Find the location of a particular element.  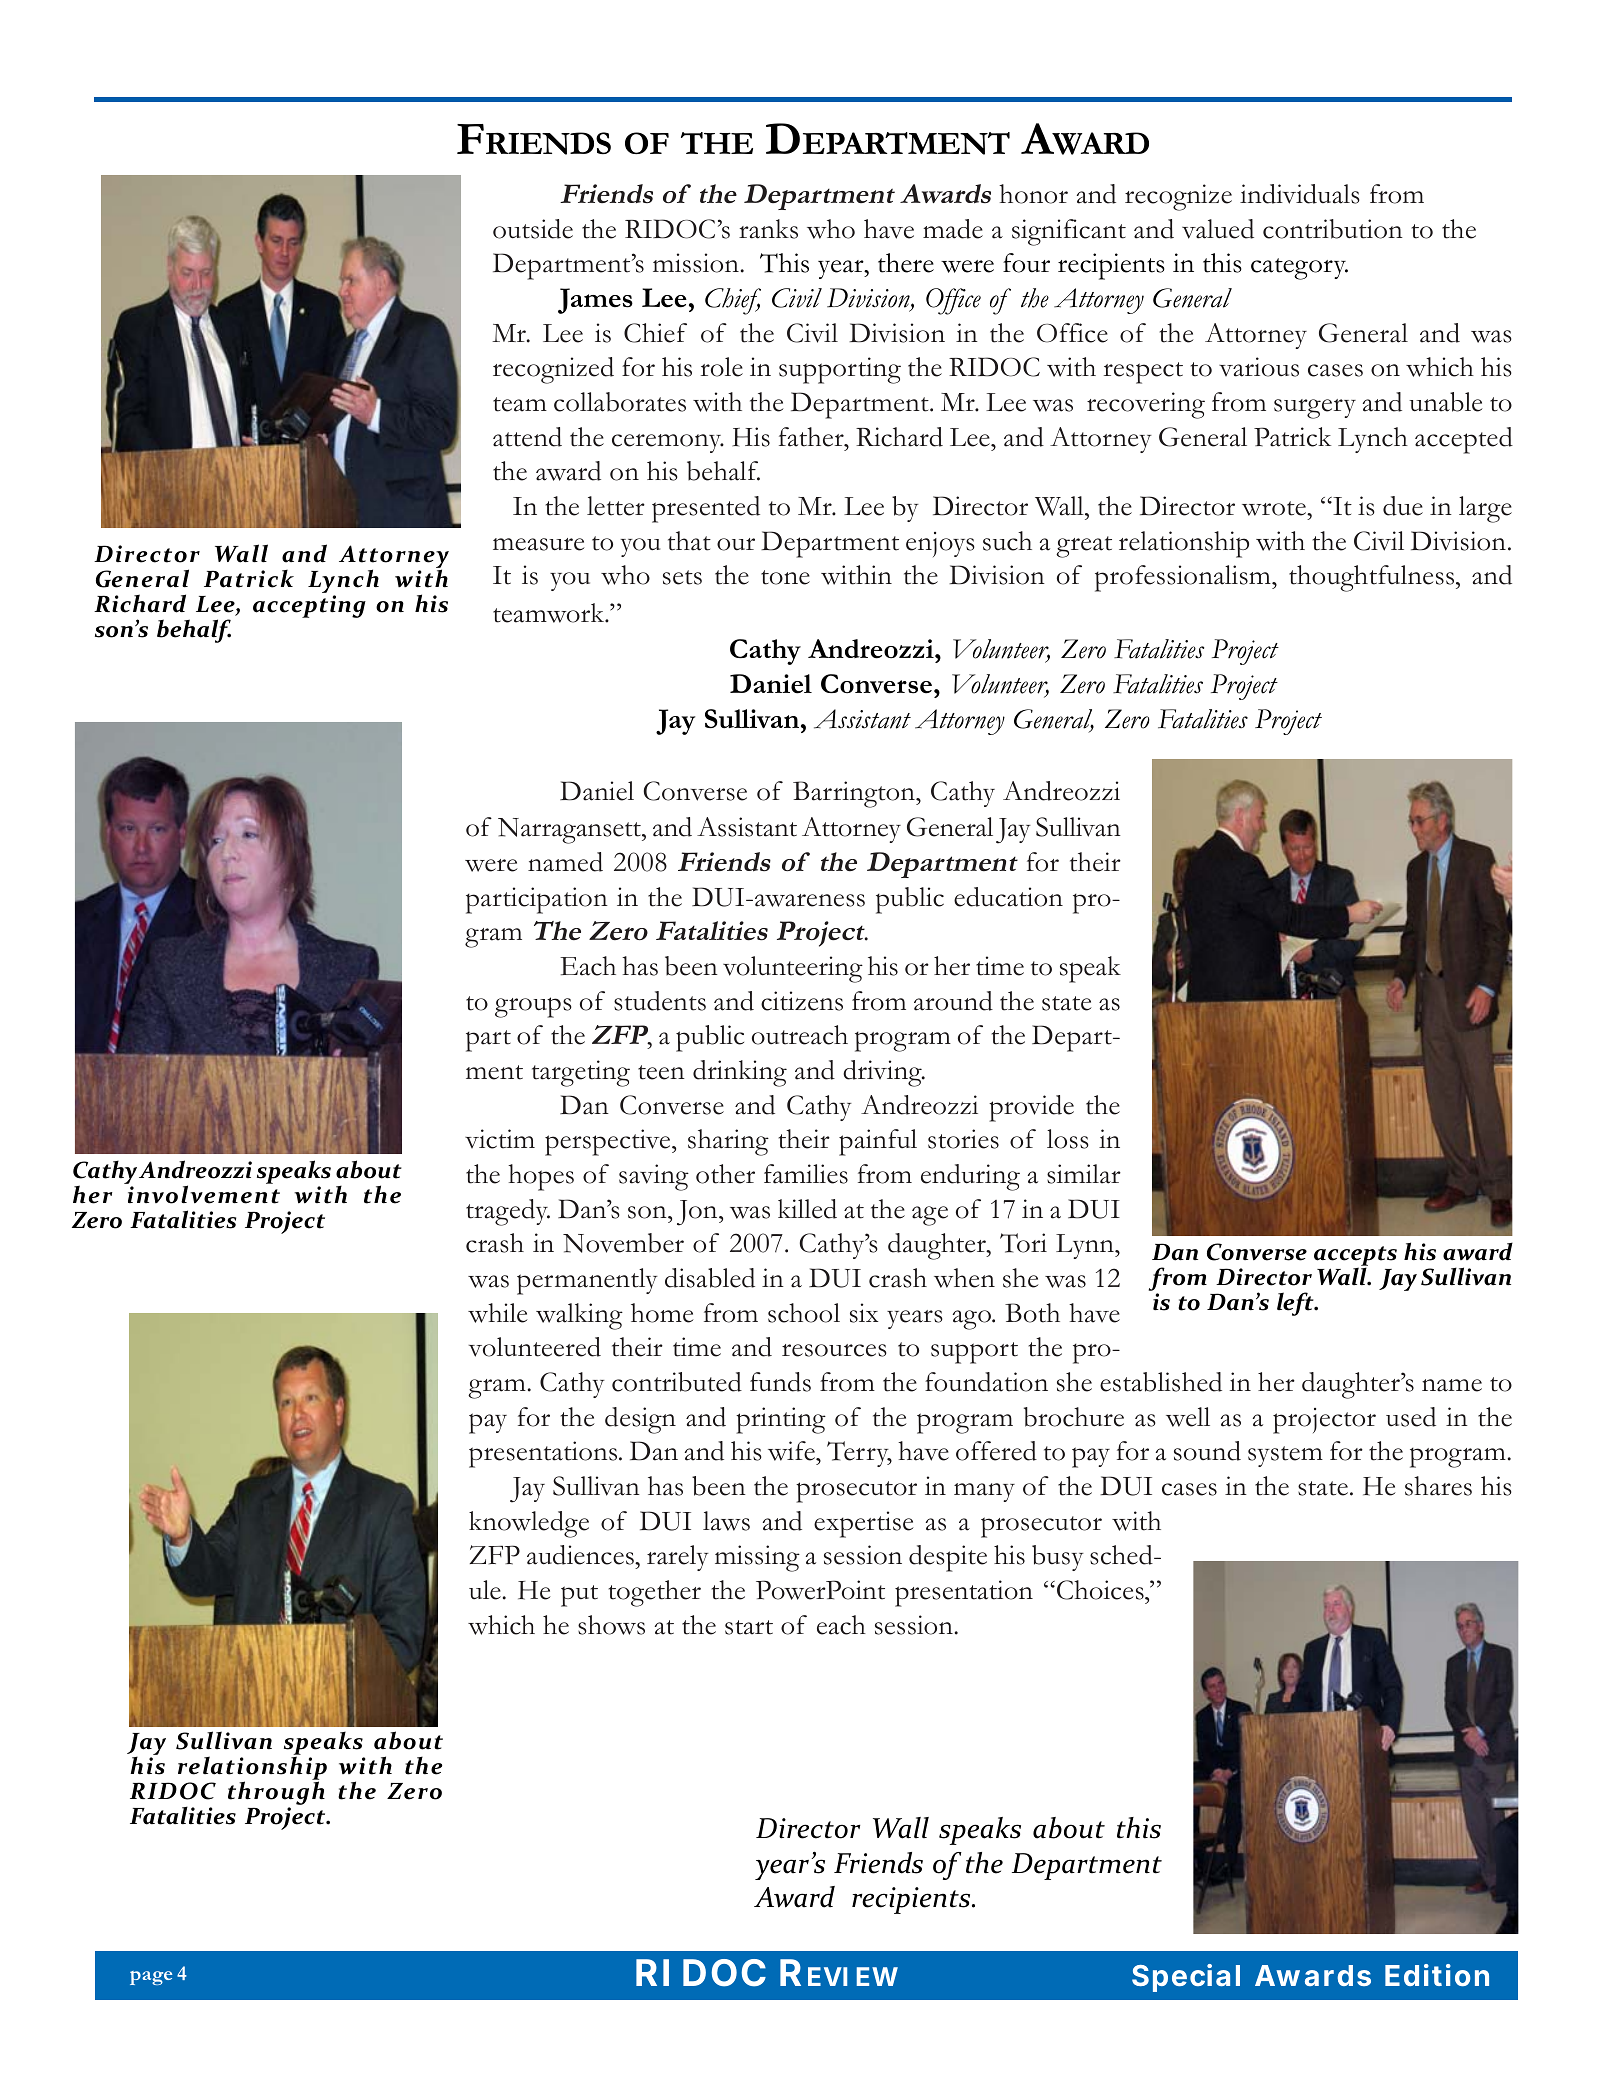

resources is located at coordinates (834, 1350).
